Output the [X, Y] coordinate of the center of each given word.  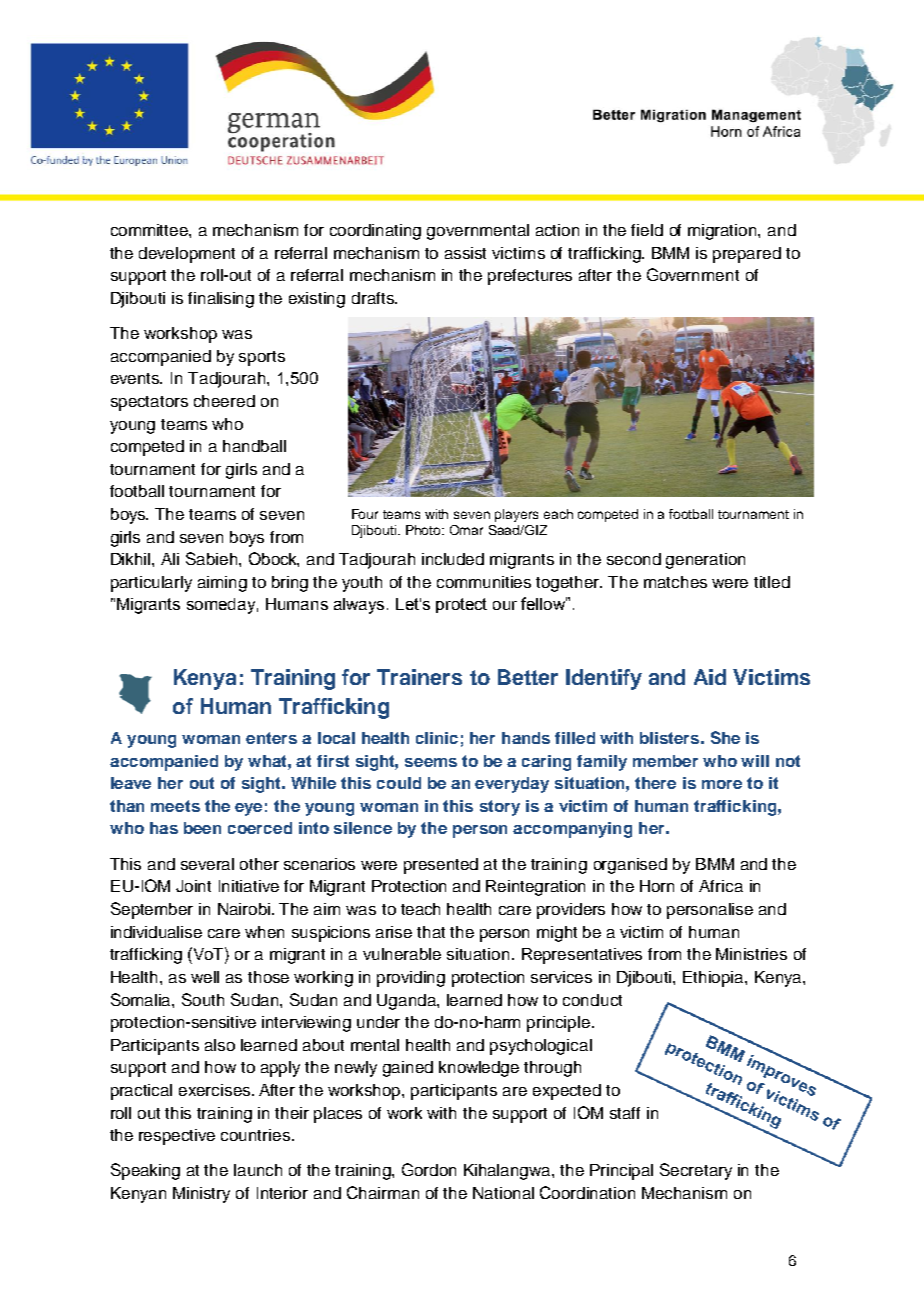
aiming [222, 584]
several [207, 864]
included [453, 559]
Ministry [201, 1195]
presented [441, 866]
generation [705, 561]
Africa [721, 886]
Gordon [429, 1169]
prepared [747, 255]
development [187, 255]
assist [465, 253]
